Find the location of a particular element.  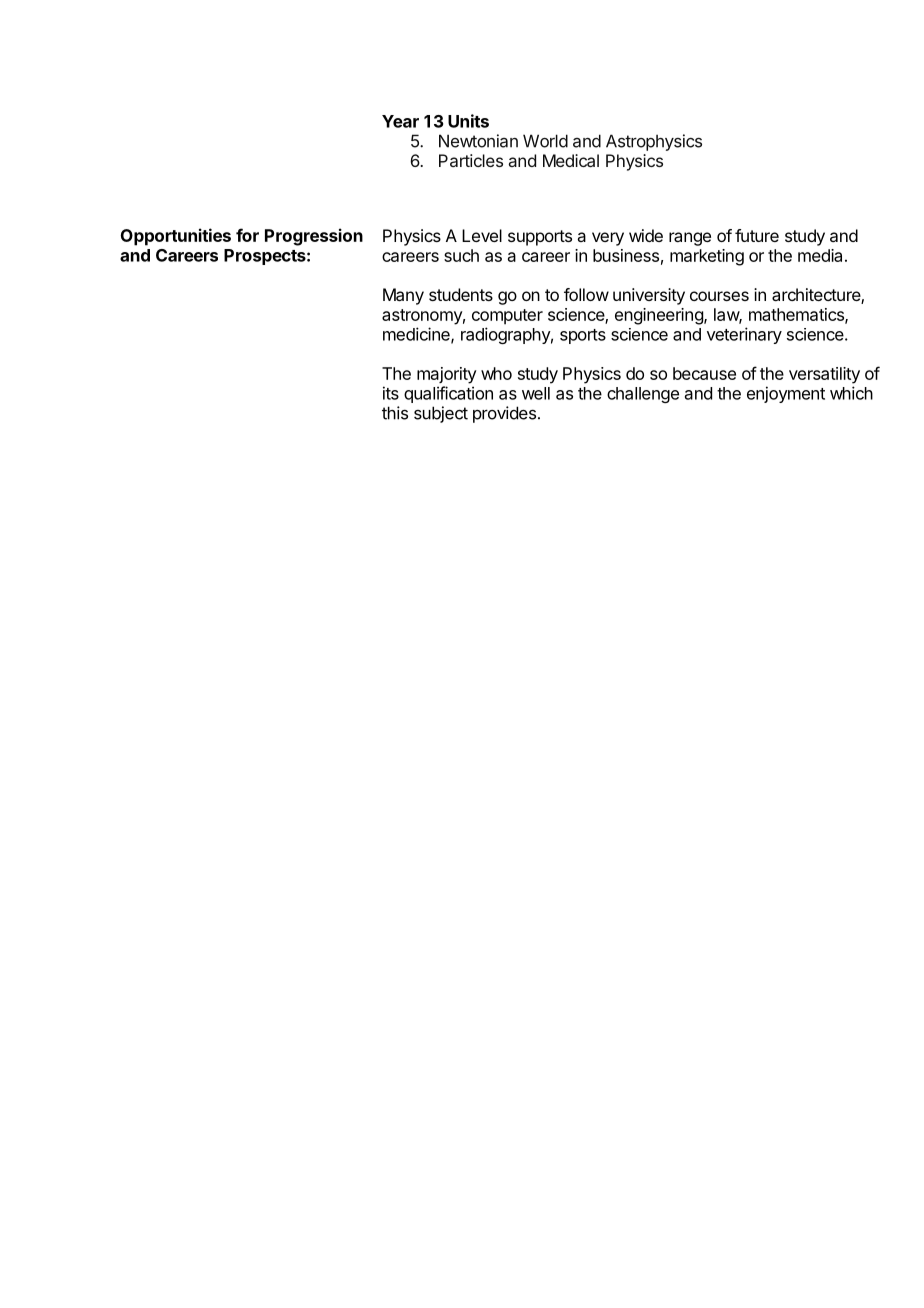

this is located at coordinates (395, 413).
